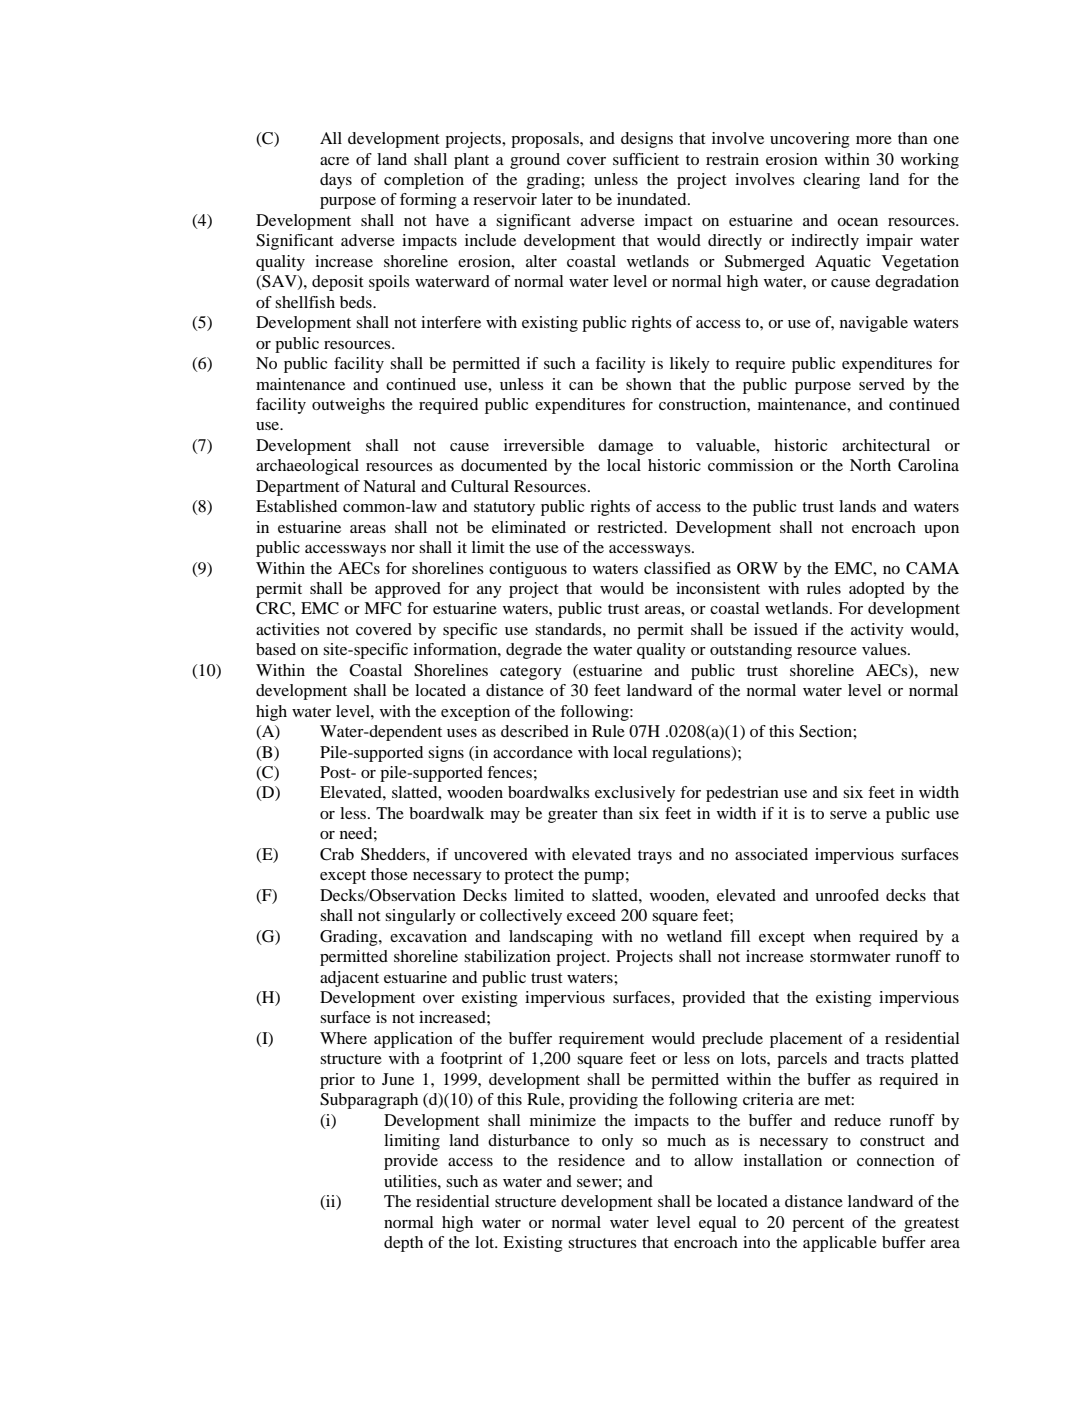  What do you see at coordinates (531, 673) in the screenshot?
I see `category` at bounding box center [531, 673].
